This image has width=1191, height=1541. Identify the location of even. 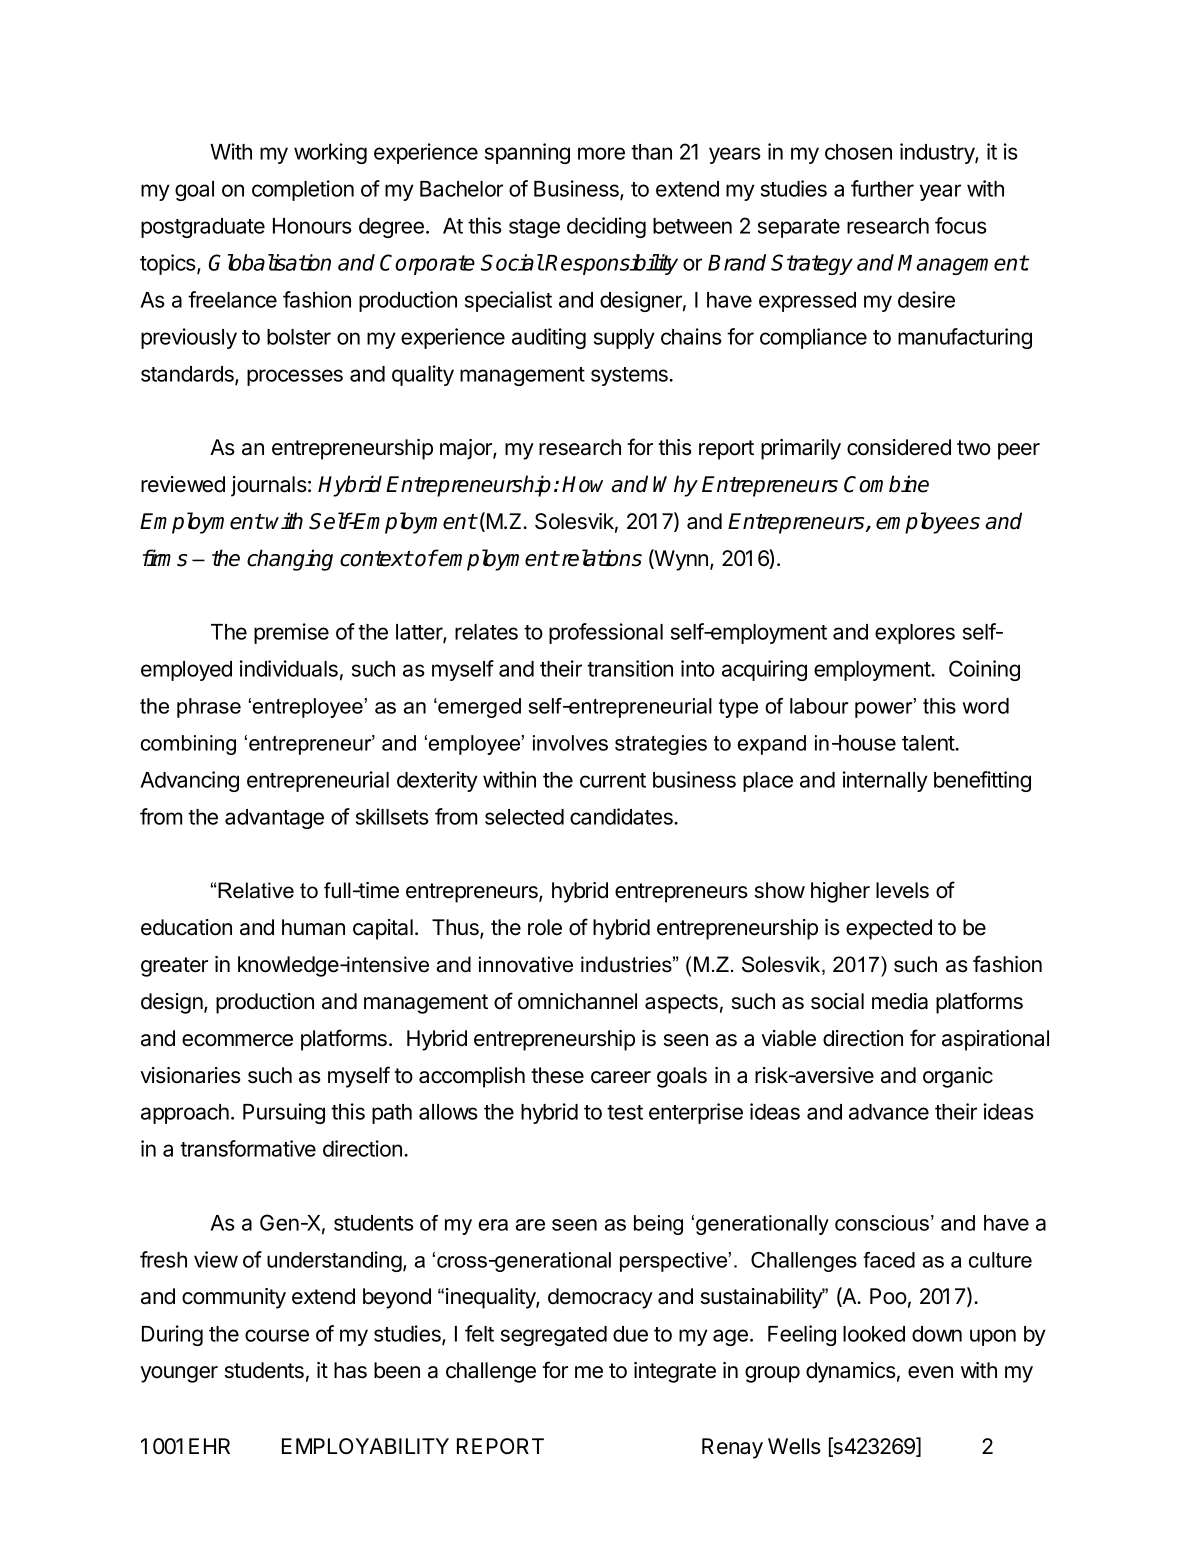
(930, 1372).
